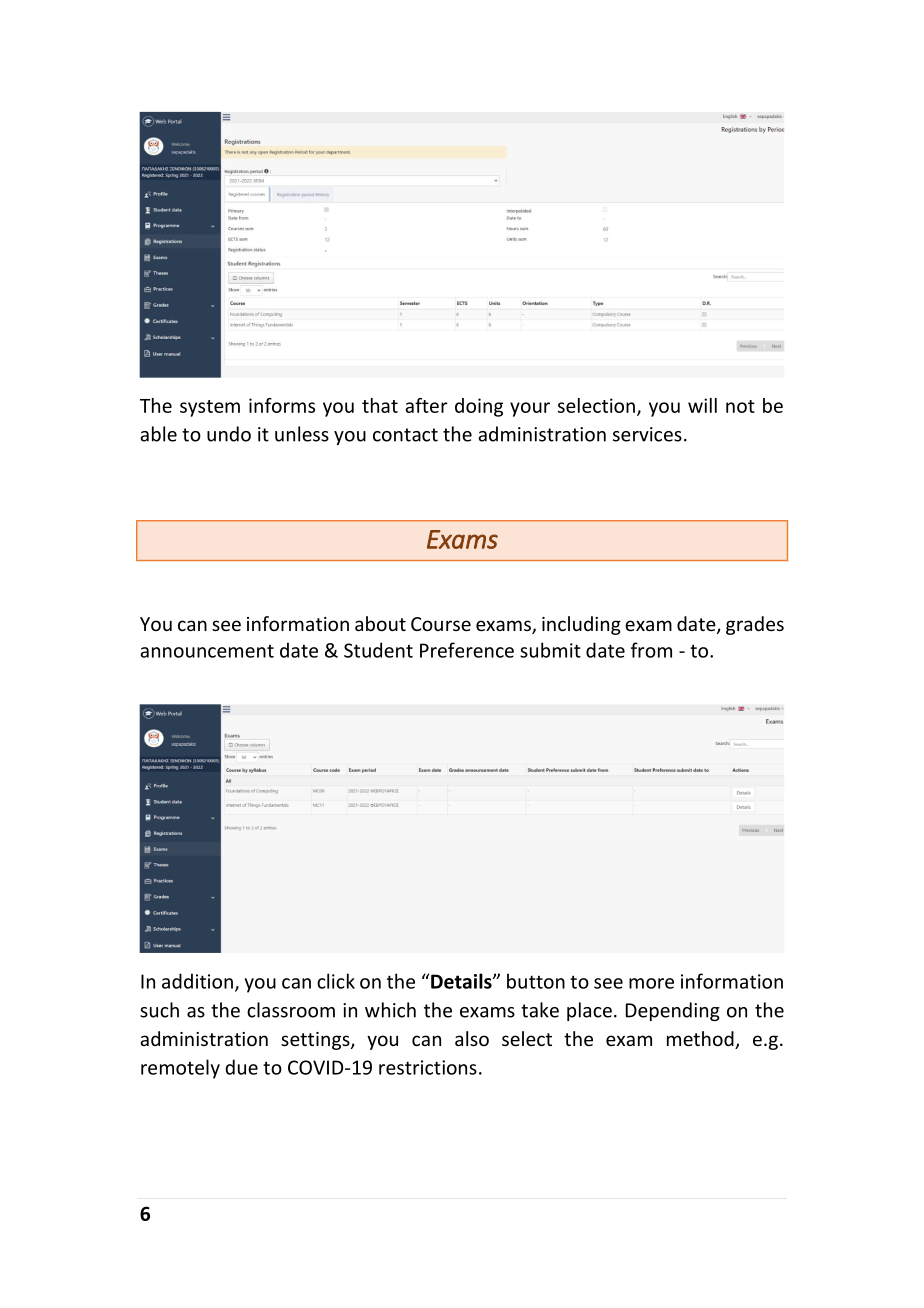 This screenshot has height=1308, width=924. What do you see at coordinates (241, 1067) in the screenshot?
I see `due` at bounding box center [241, 1067].
